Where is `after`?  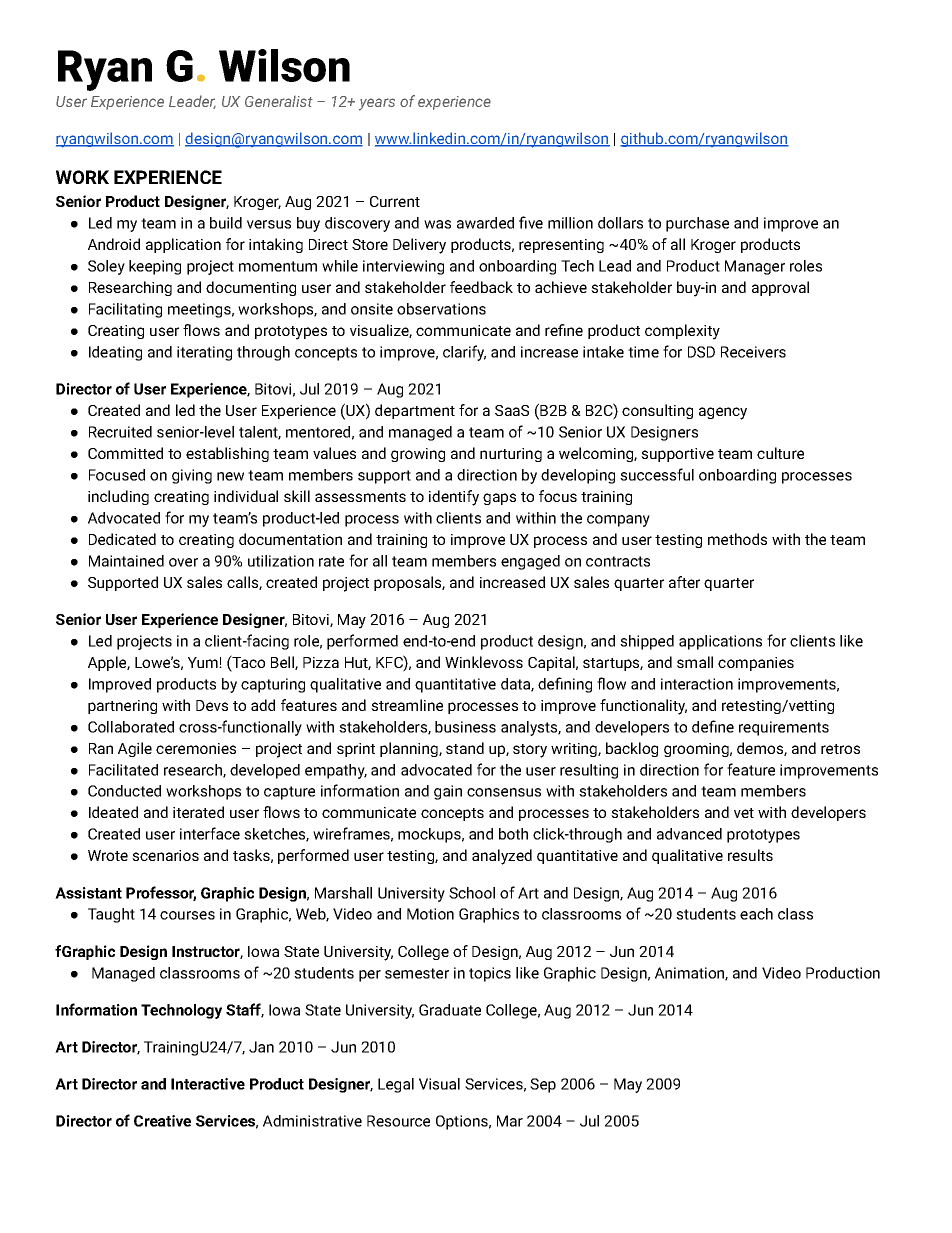 after is located at coordinates (684, 582).
